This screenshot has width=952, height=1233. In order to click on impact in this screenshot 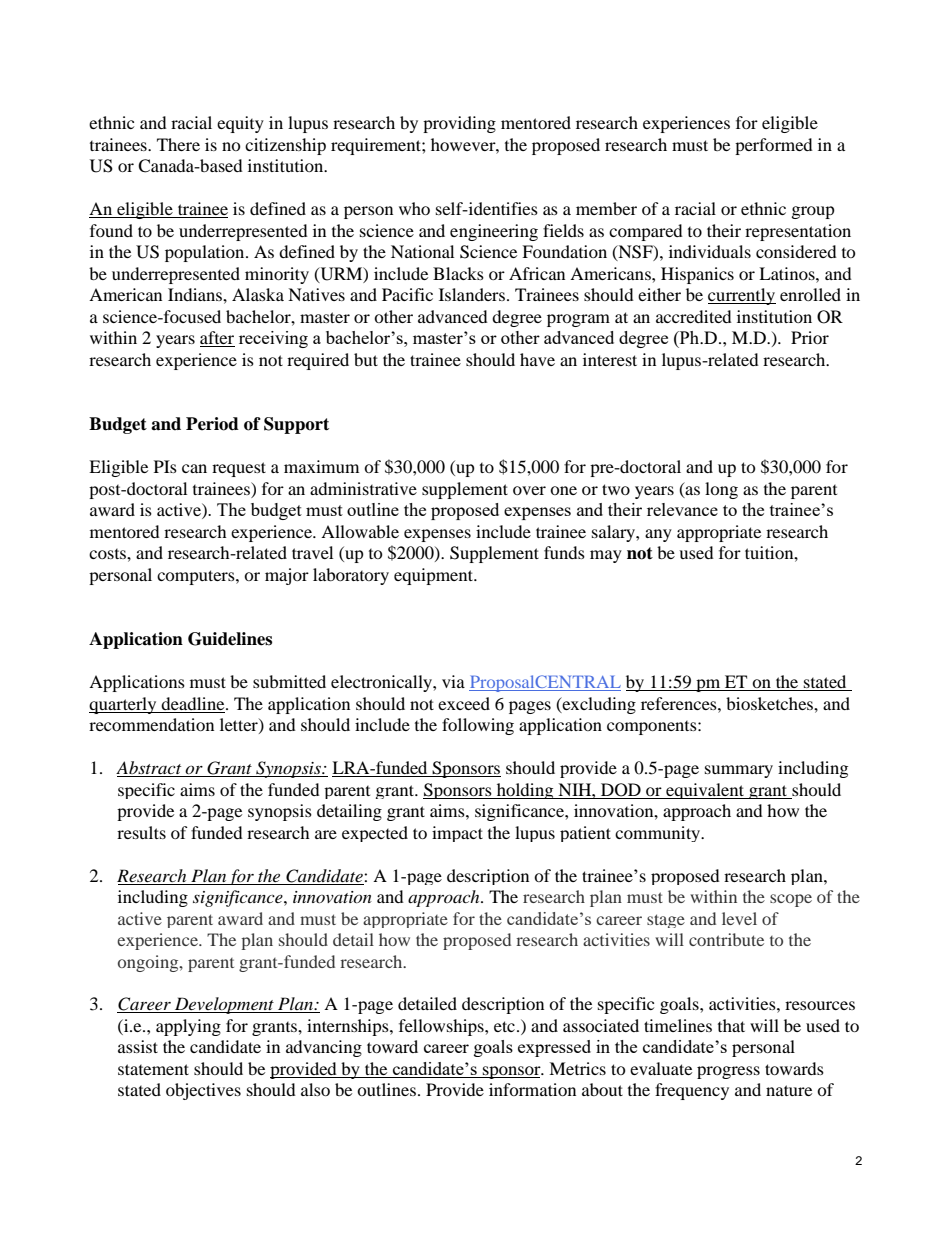, I will do `click(457, 834)`.
